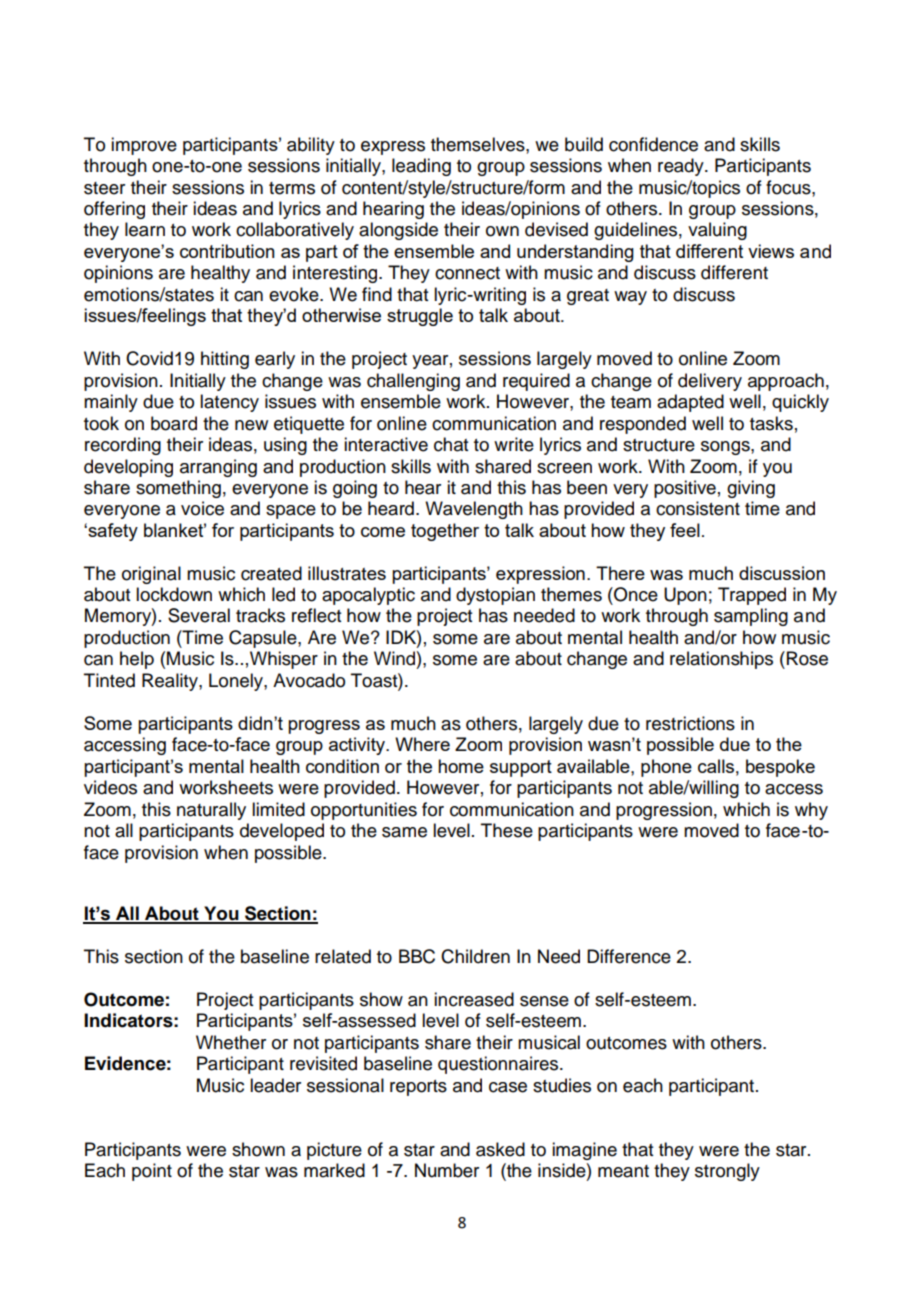 The height and width of the screenshot is (1308, 924). I want to click on Number, so click(447, 1170).
